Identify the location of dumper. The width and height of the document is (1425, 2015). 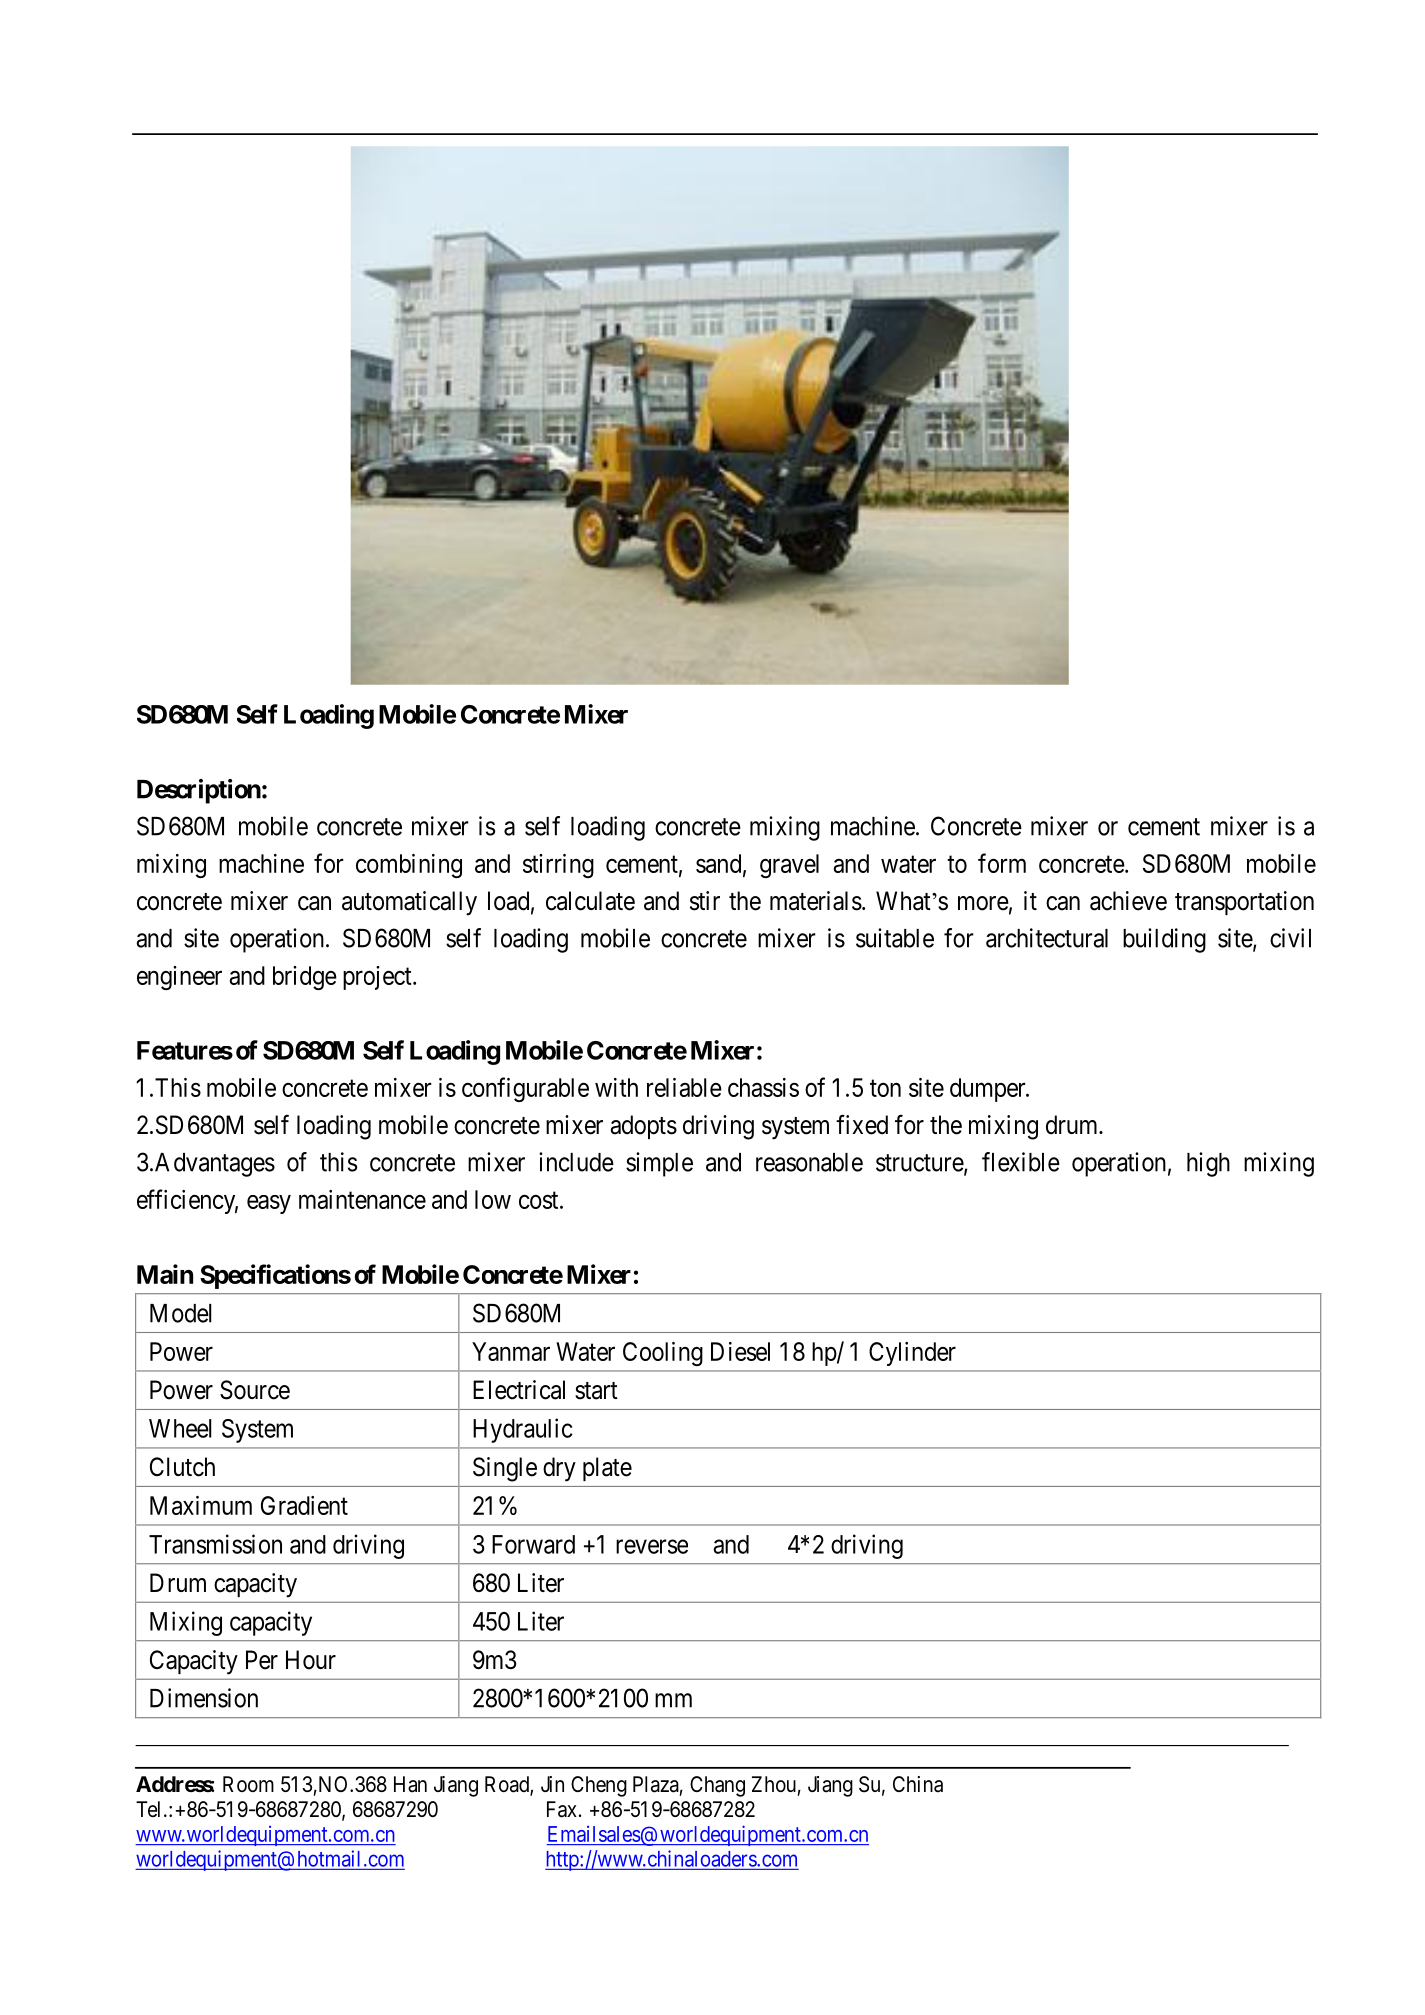
(989, 1090).
